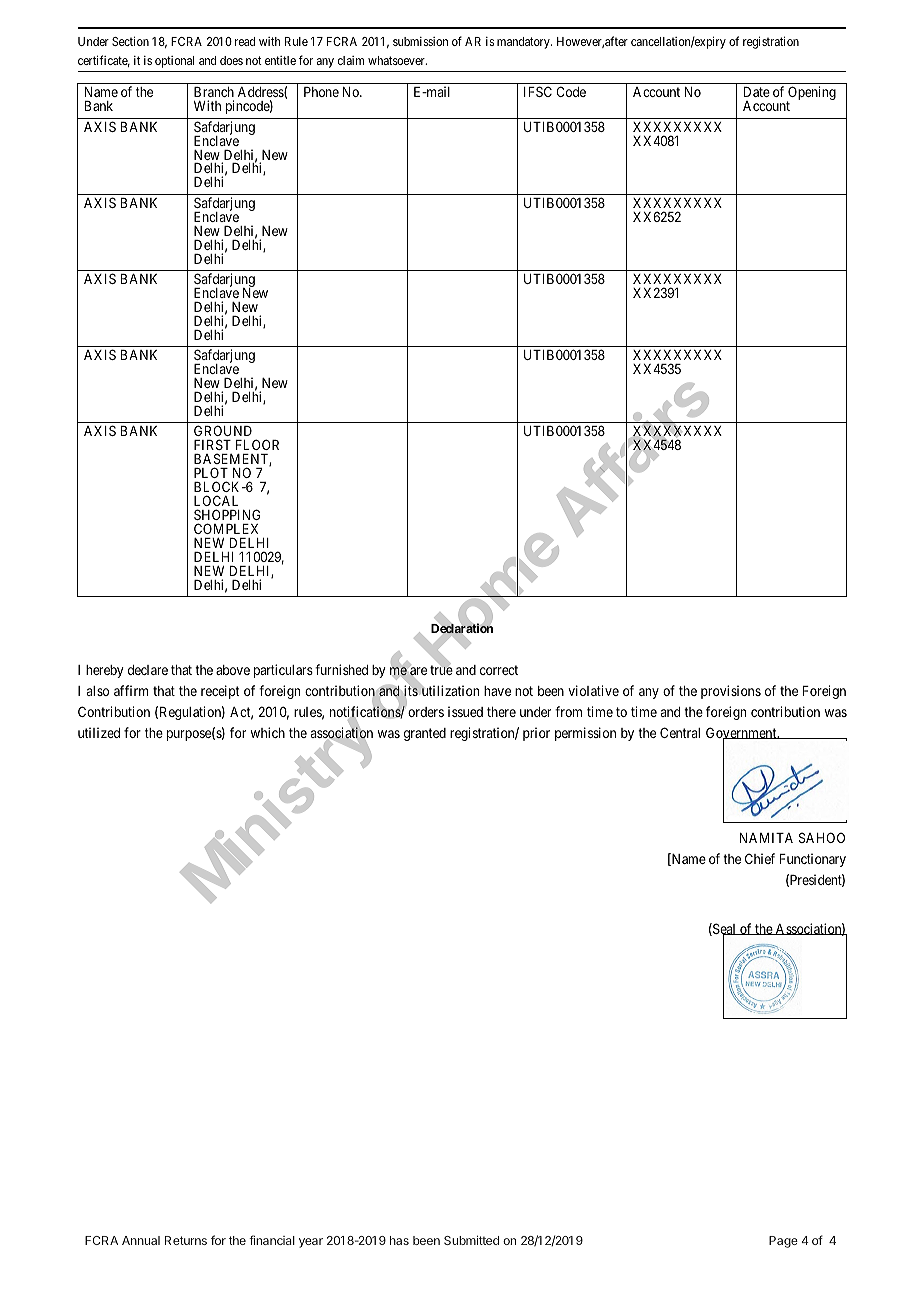 The height and width of the screenshot is (1308, 924). Describe the element at coordinates (420, 41) in the screenshot. I see `submission` at that location.
